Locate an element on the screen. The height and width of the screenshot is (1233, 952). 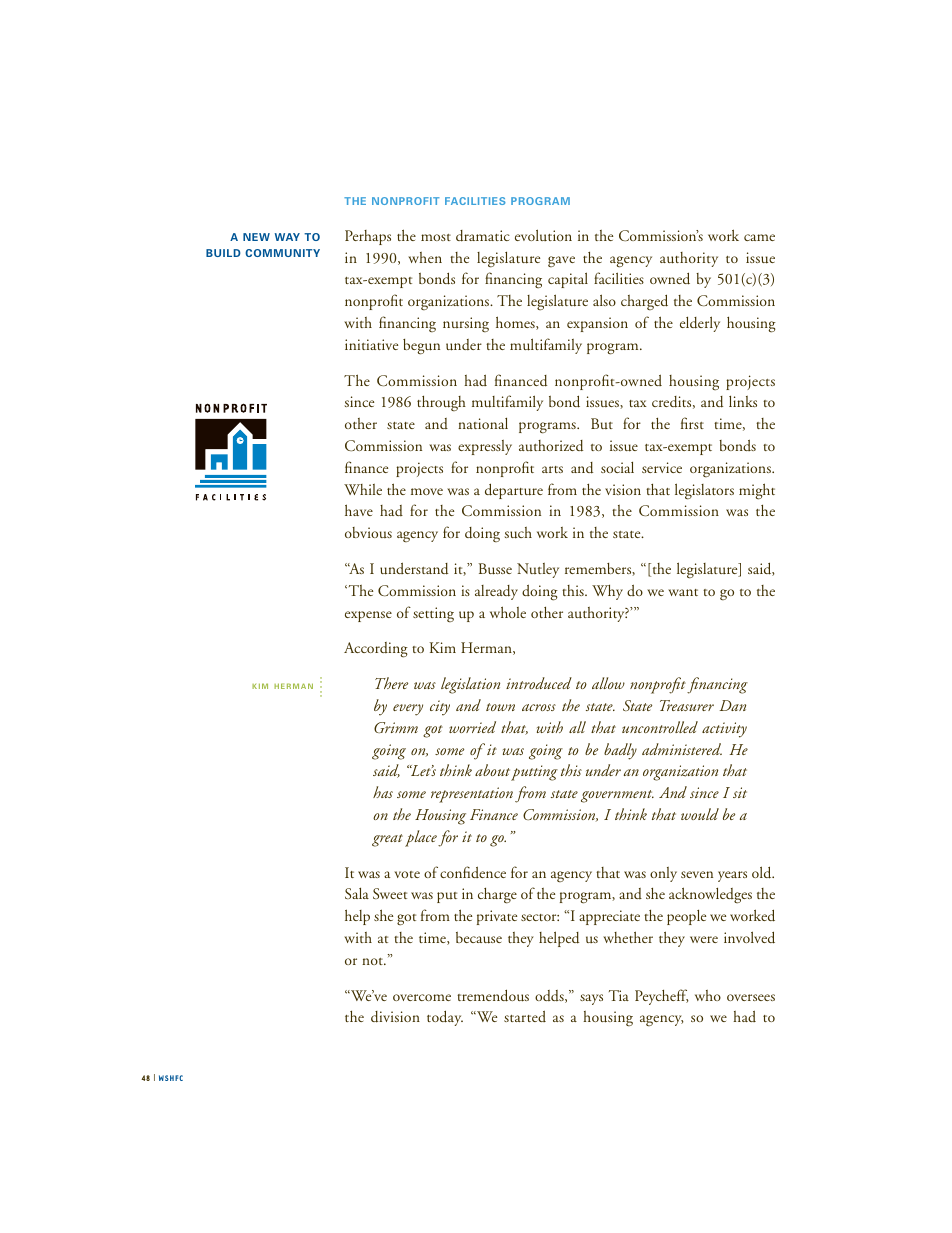
overcome is located at coordinates (422, 997).
